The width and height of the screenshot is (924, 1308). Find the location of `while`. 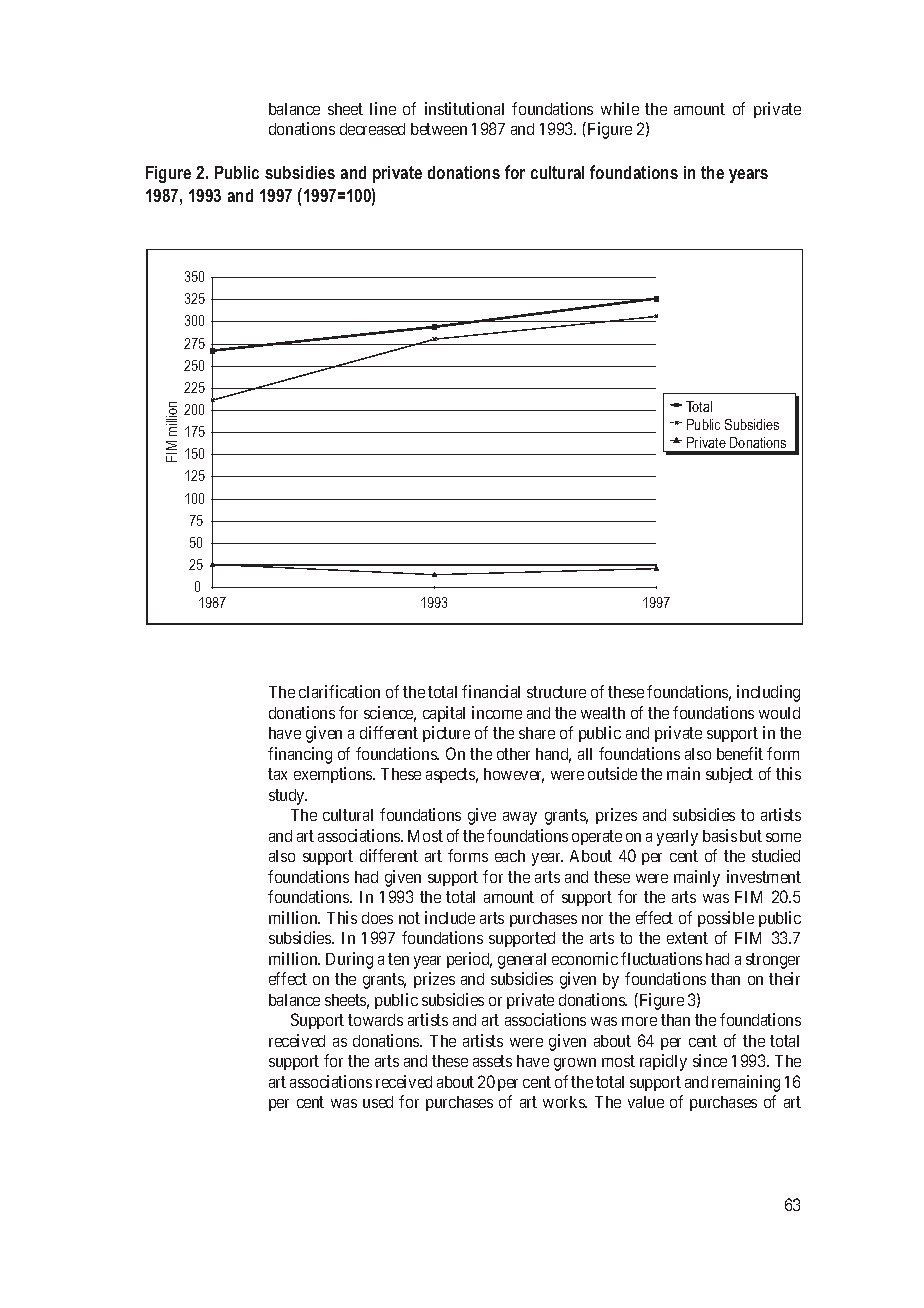

while is located at coordinates (620, 108).
